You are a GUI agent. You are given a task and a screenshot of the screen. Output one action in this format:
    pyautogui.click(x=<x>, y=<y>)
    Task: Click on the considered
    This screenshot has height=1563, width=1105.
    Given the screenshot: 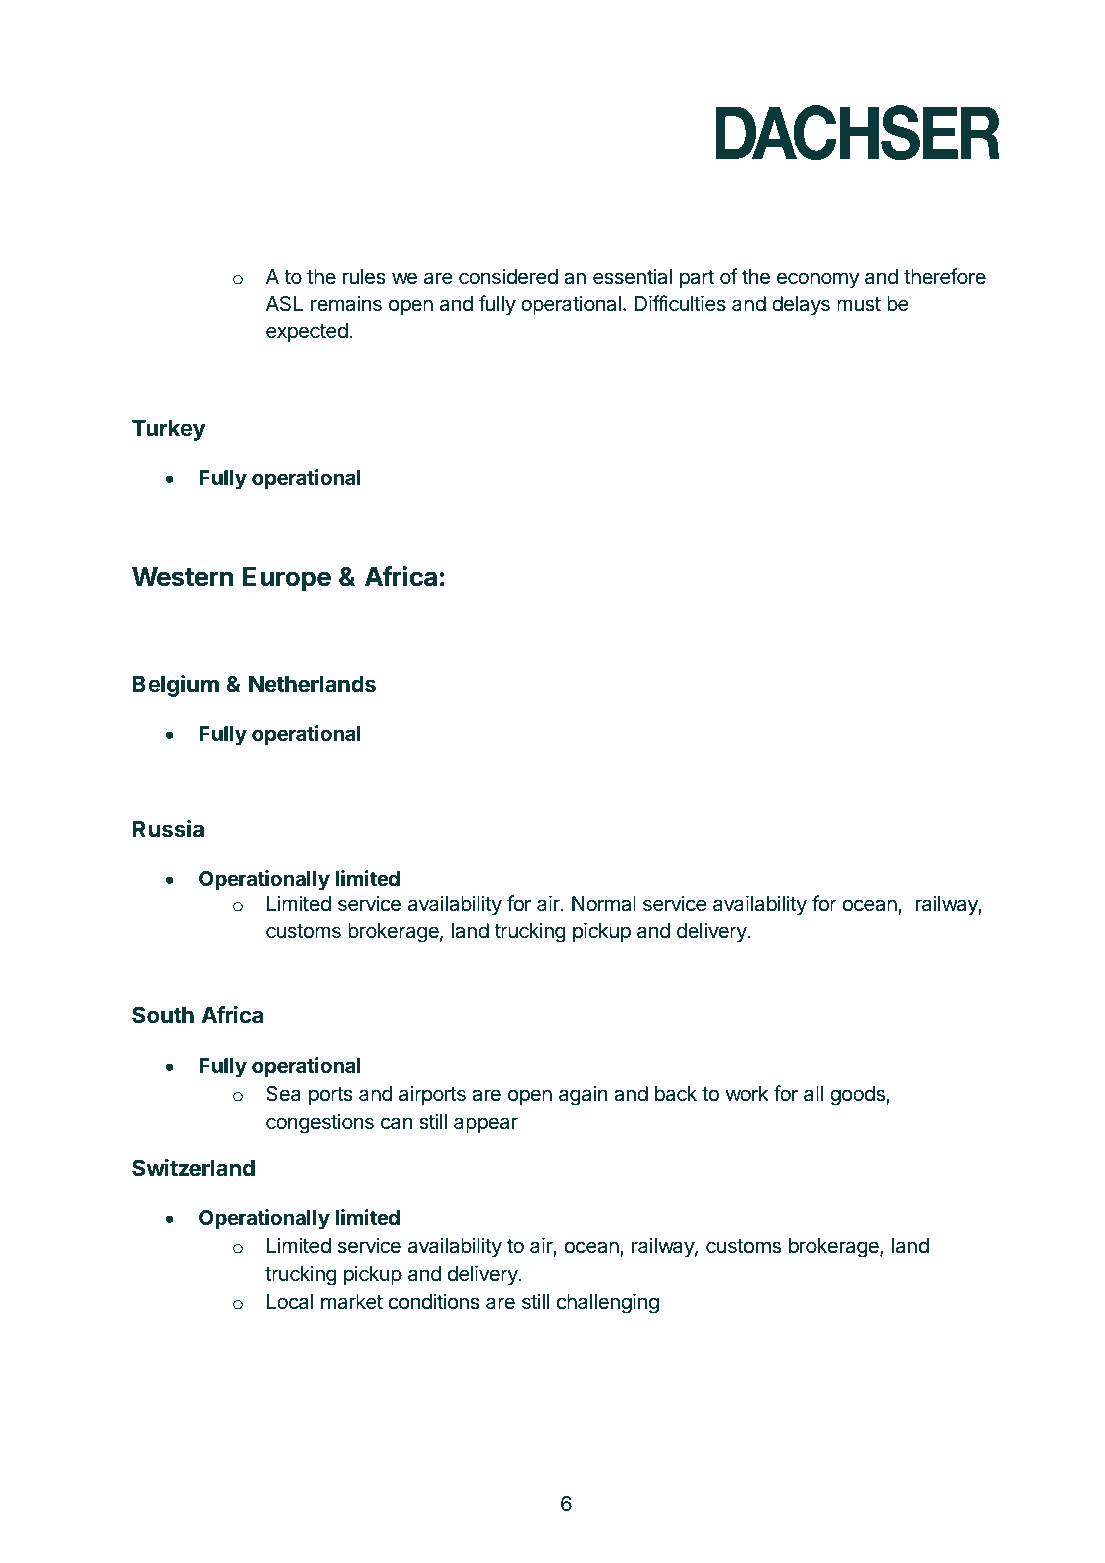 What is the action you would take?
    pyautogui.click(x=508, y=276)
